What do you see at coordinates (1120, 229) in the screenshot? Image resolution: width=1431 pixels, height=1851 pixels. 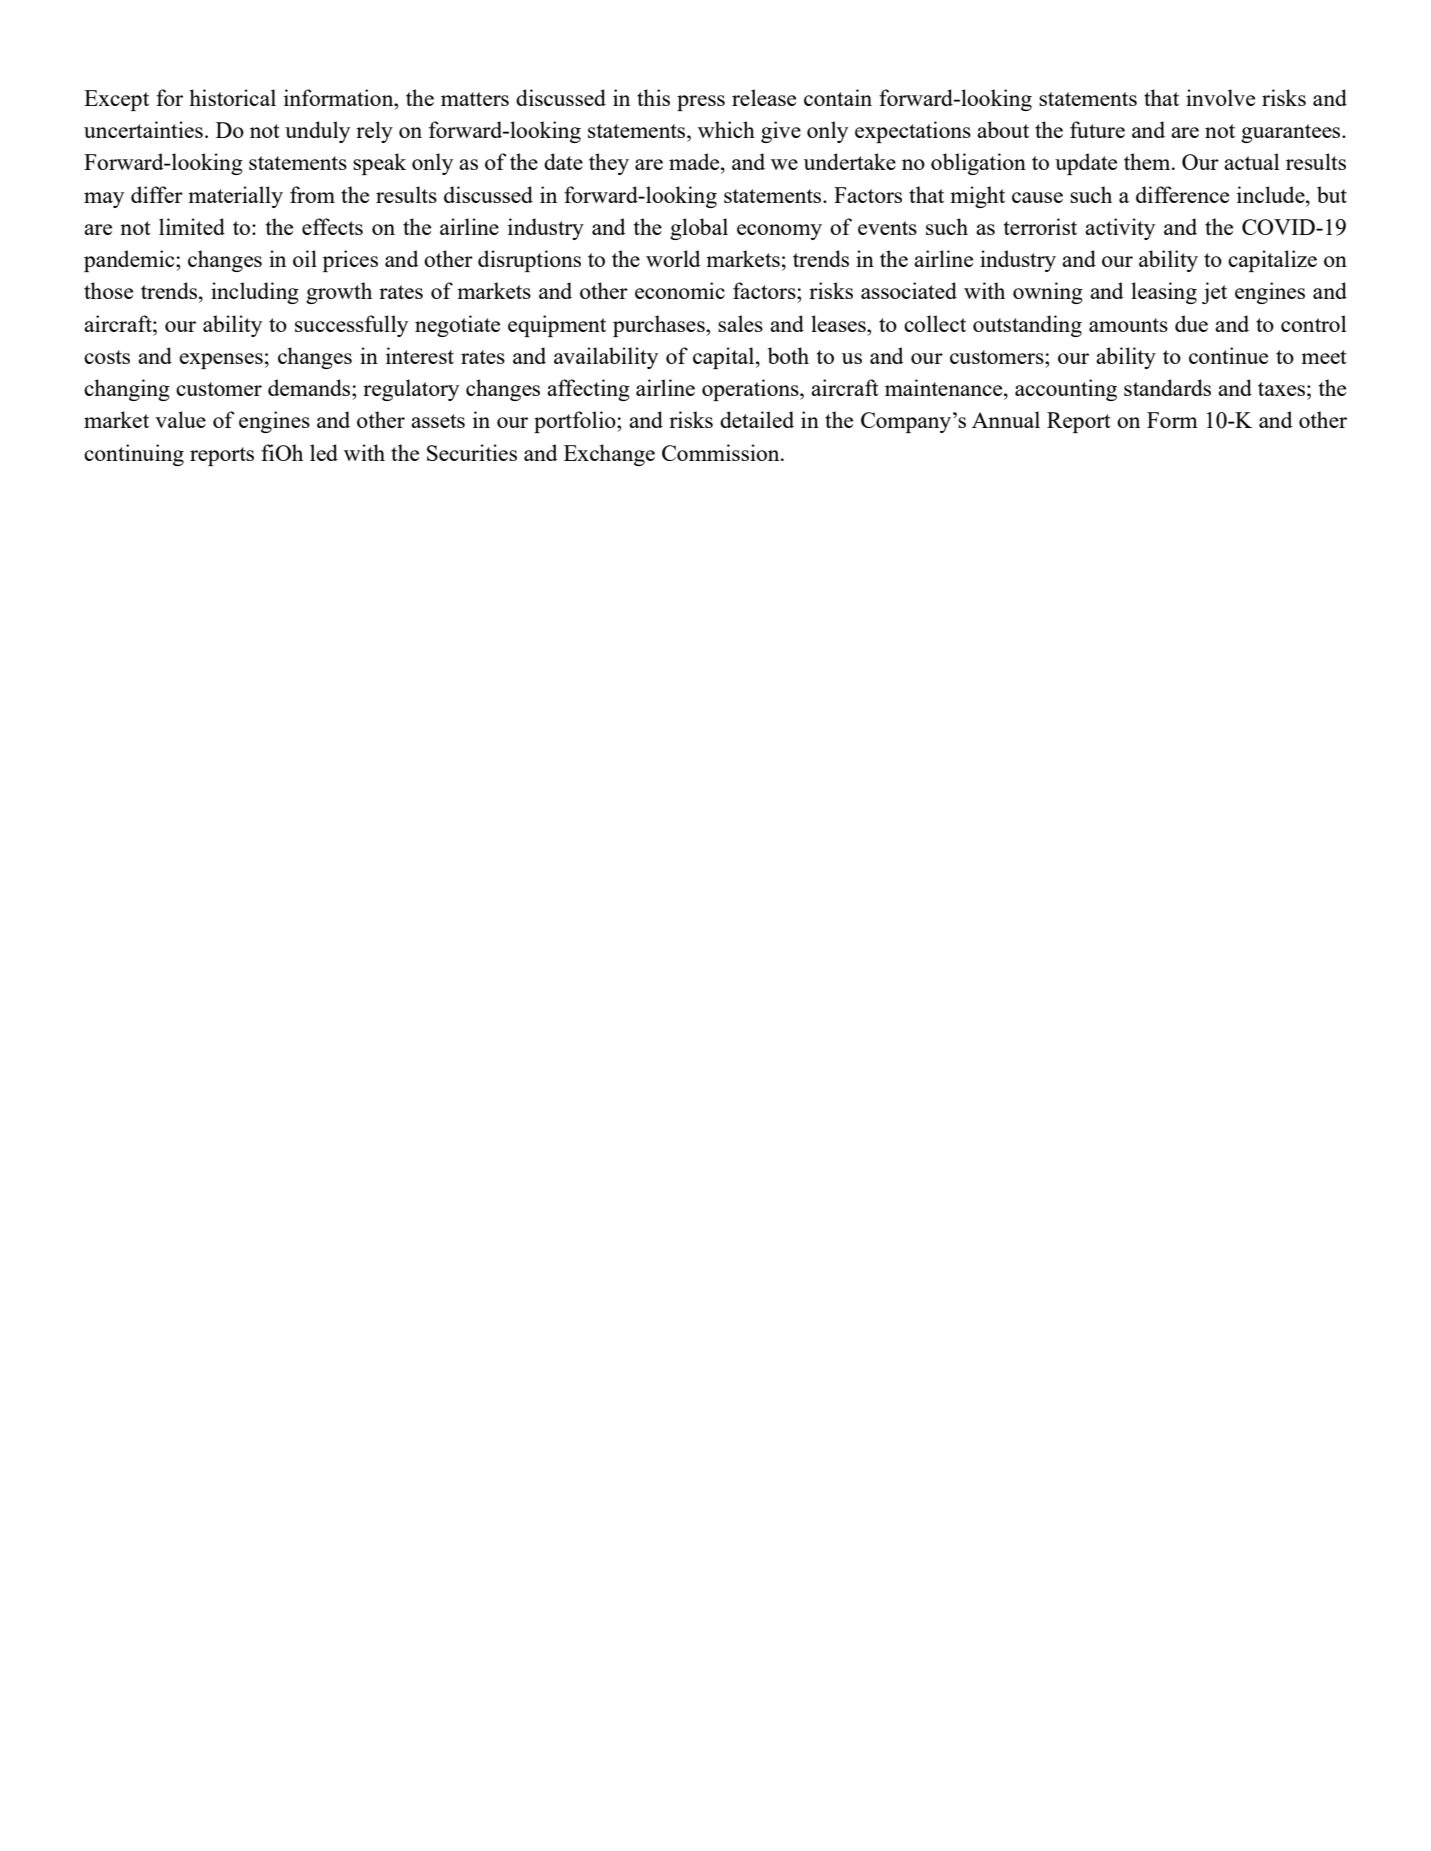 I see `activity` at bounding box center [1120, 229].
